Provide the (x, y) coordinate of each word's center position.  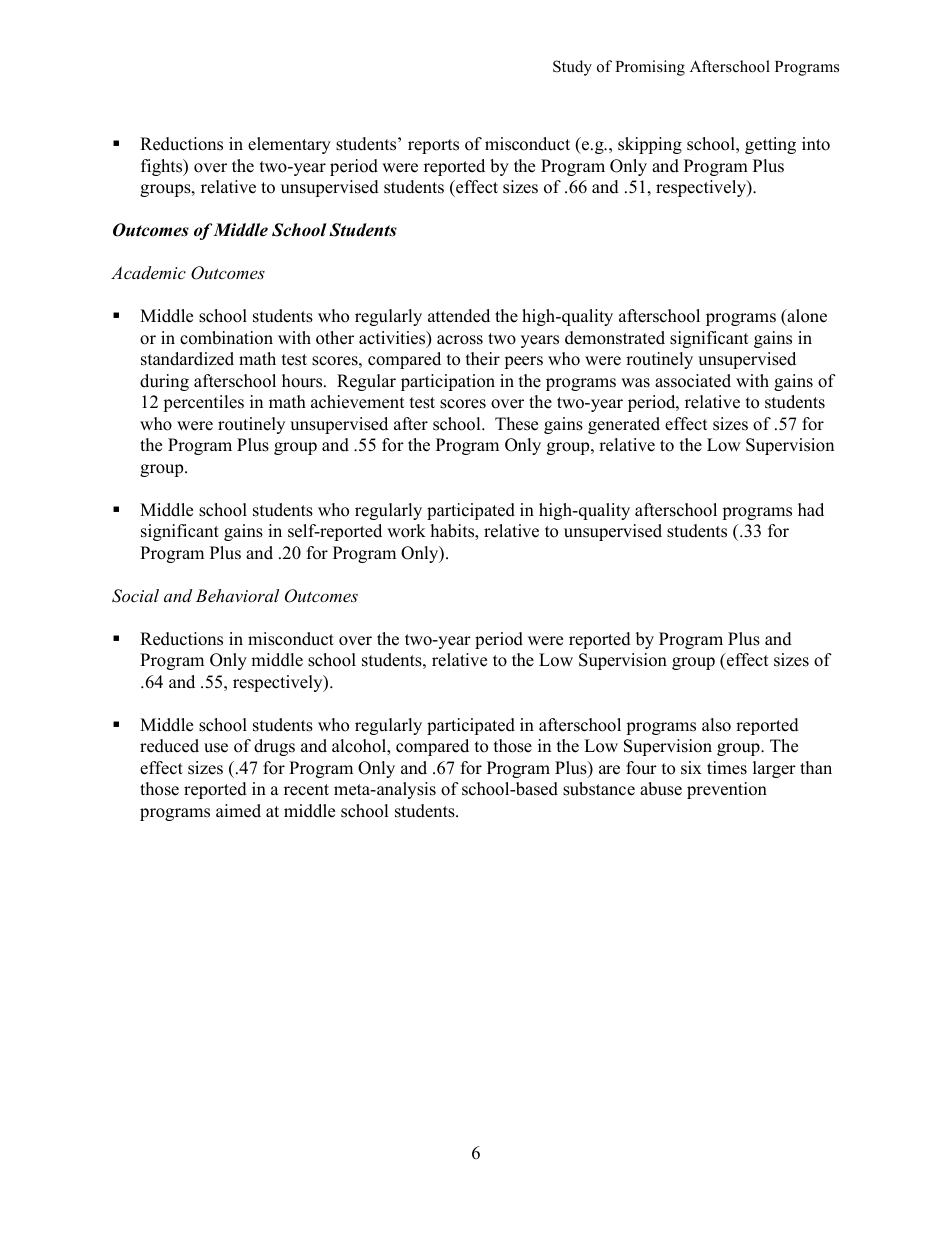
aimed (238, 811)
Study (572, 68)
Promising (650, 68)
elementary (289, 145)
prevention (727, 790)
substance (599, 789)
